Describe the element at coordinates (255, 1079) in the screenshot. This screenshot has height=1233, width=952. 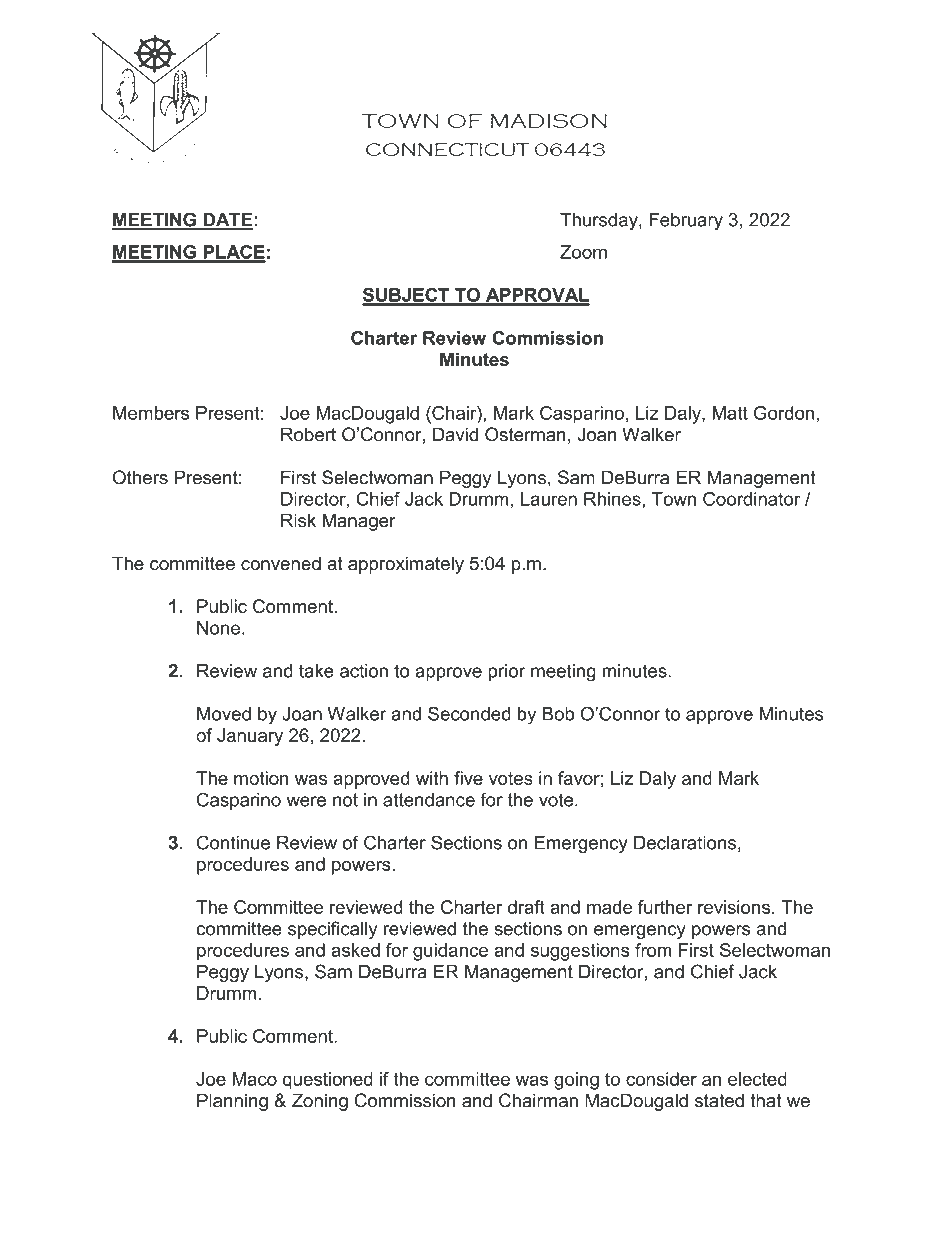
I see `Maco` at that location.
